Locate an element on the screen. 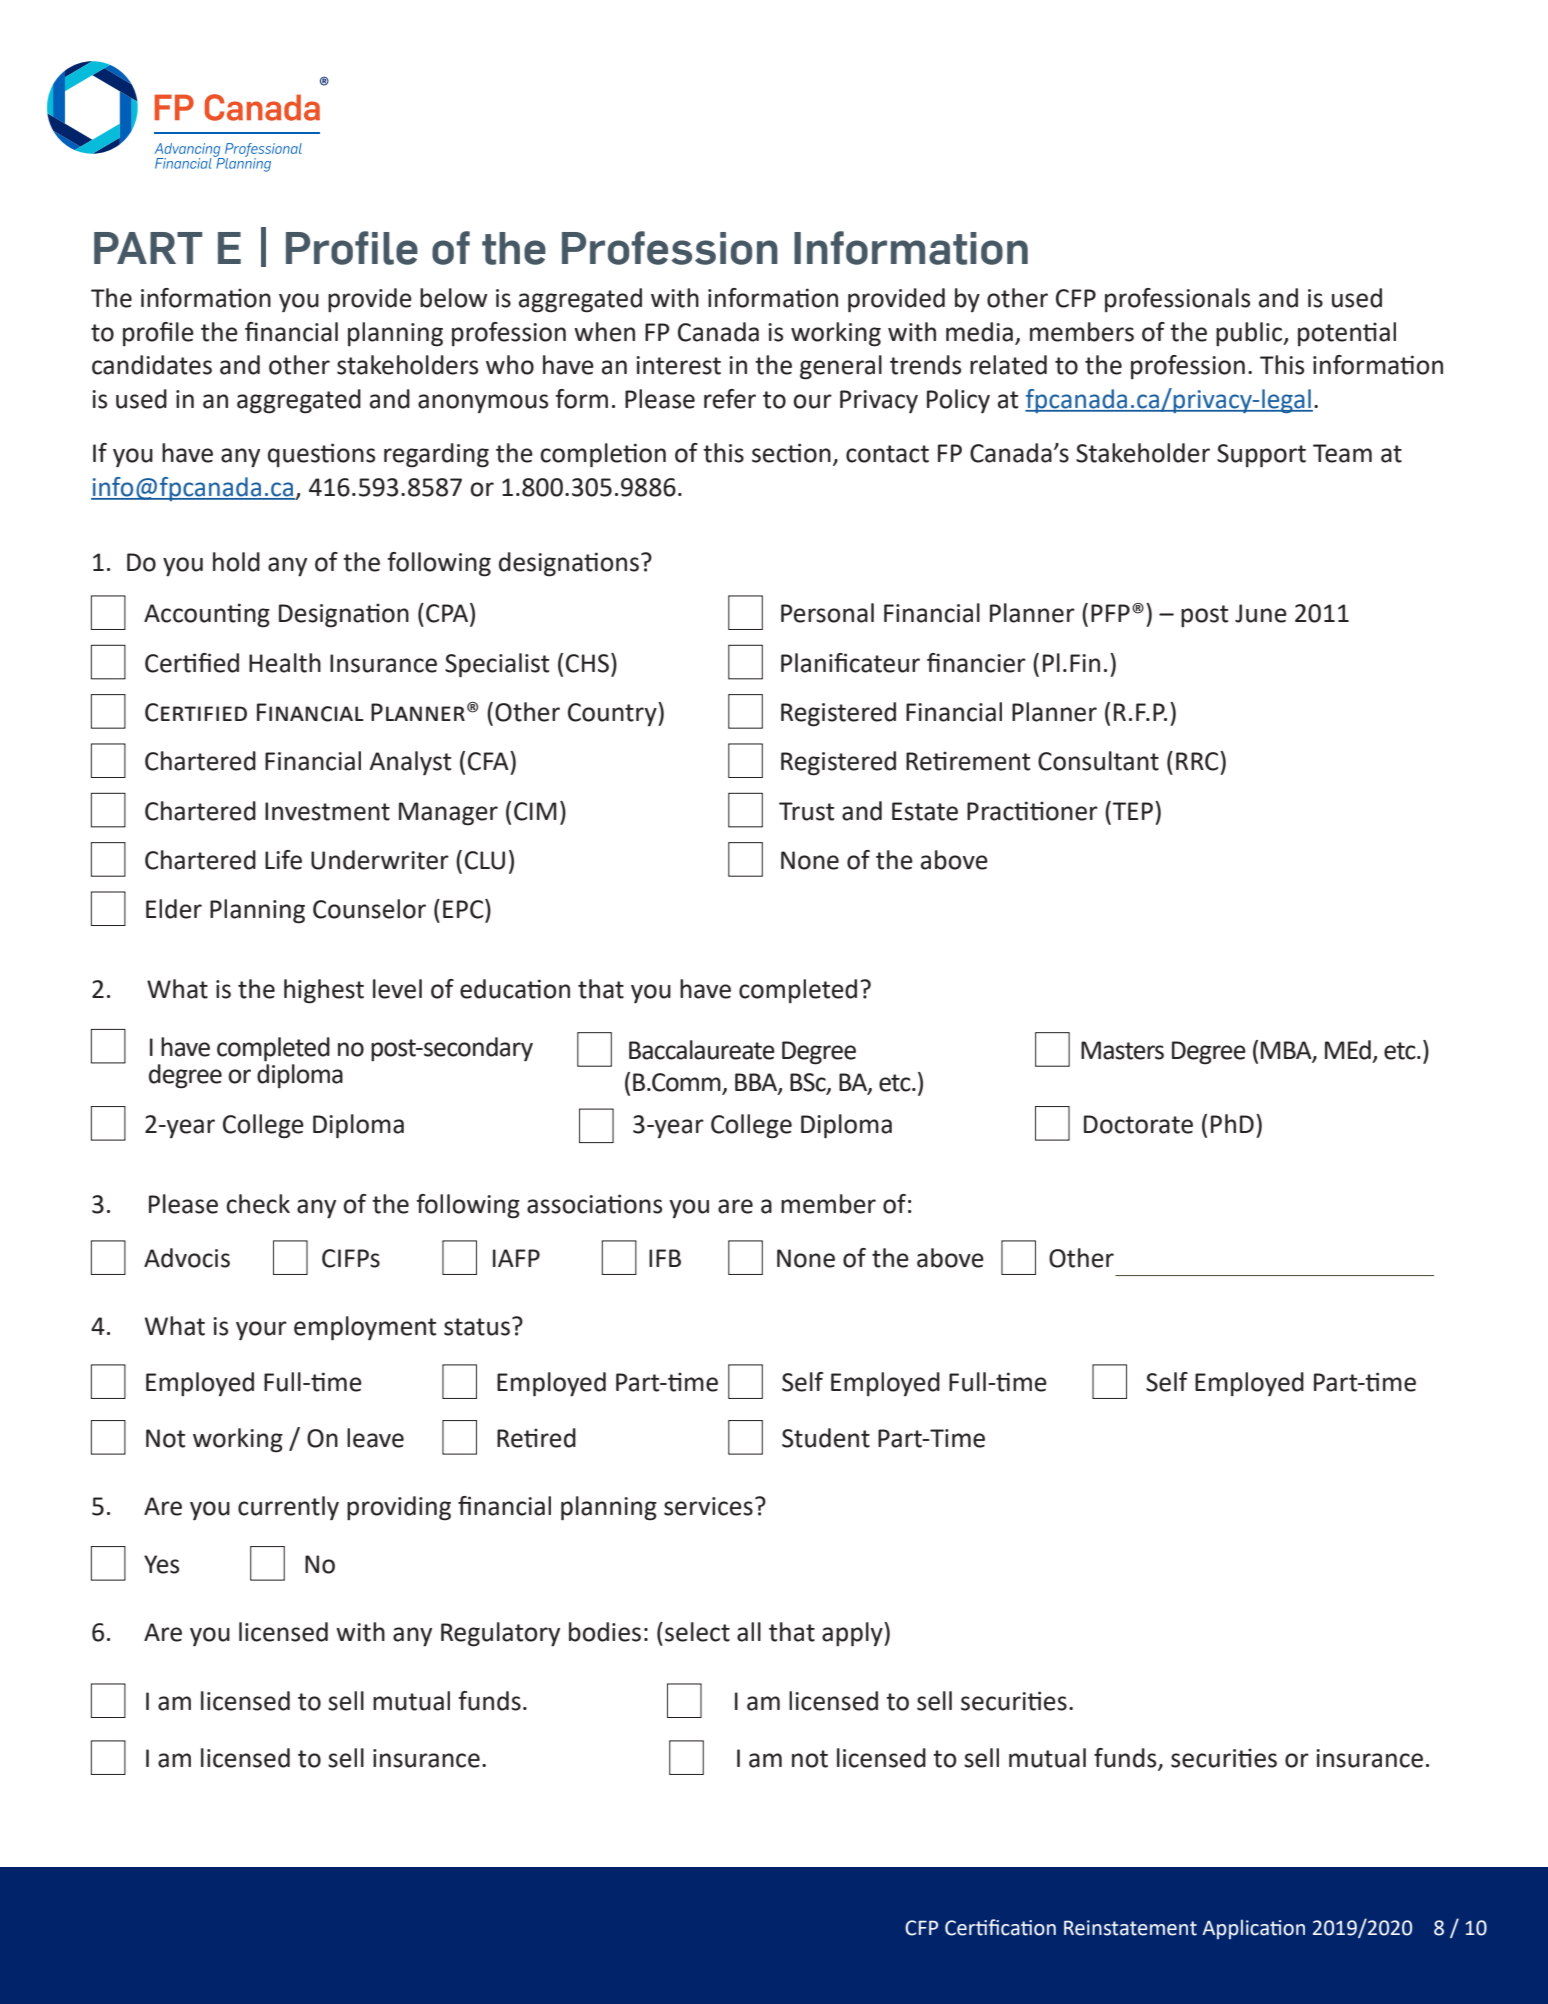  Baccalaureate is located at coordinates (702, 1050).
